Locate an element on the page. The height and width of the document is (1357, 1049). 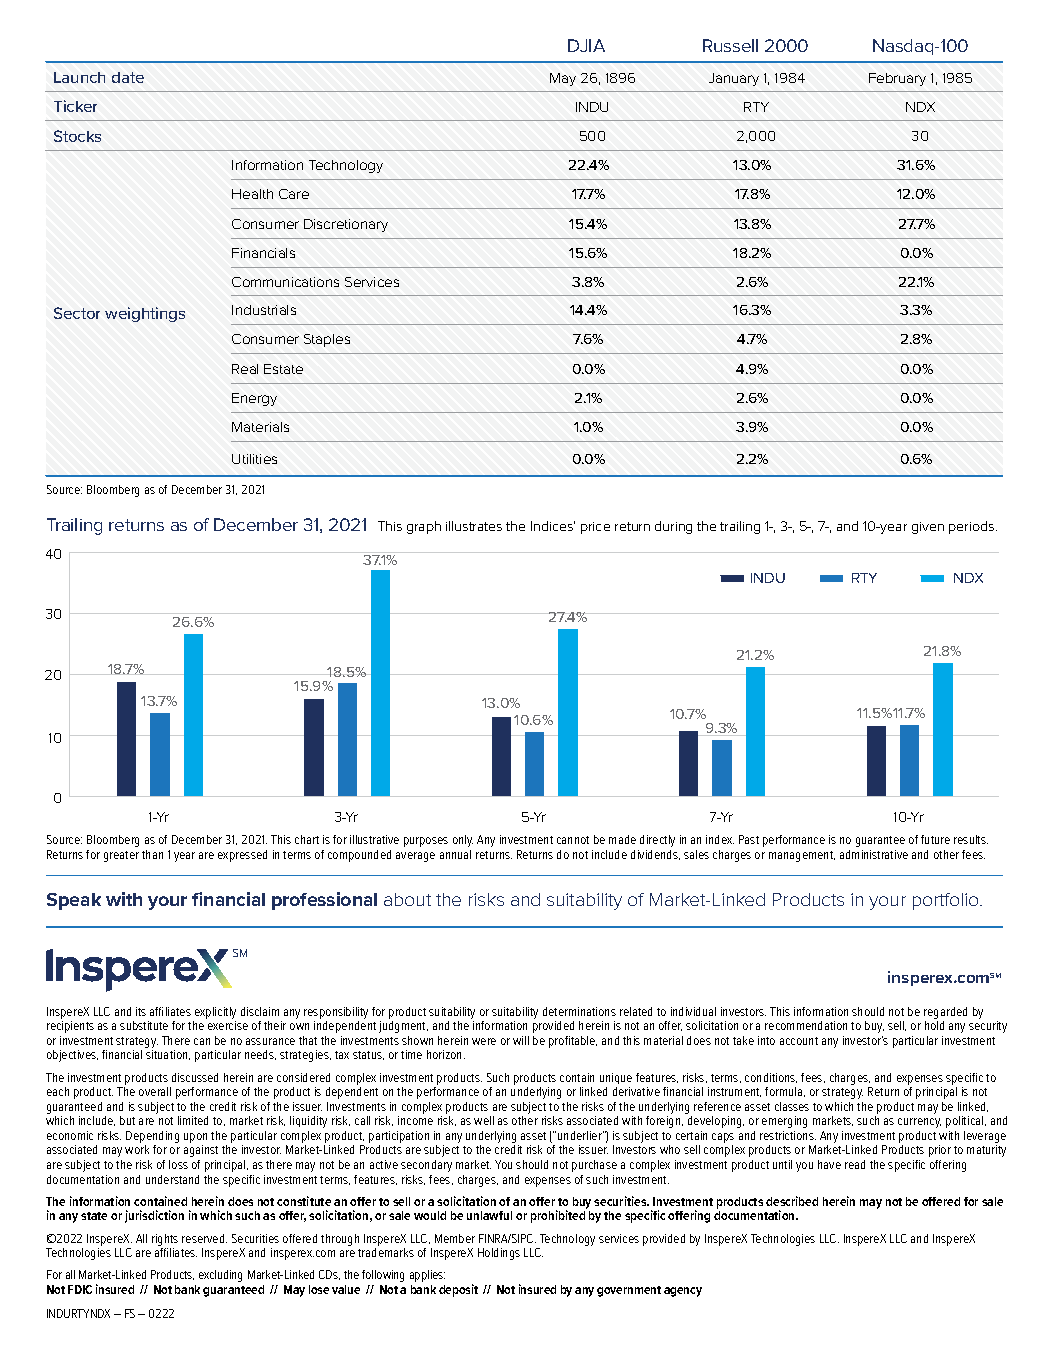
given is located at coordinates (928, 528).
